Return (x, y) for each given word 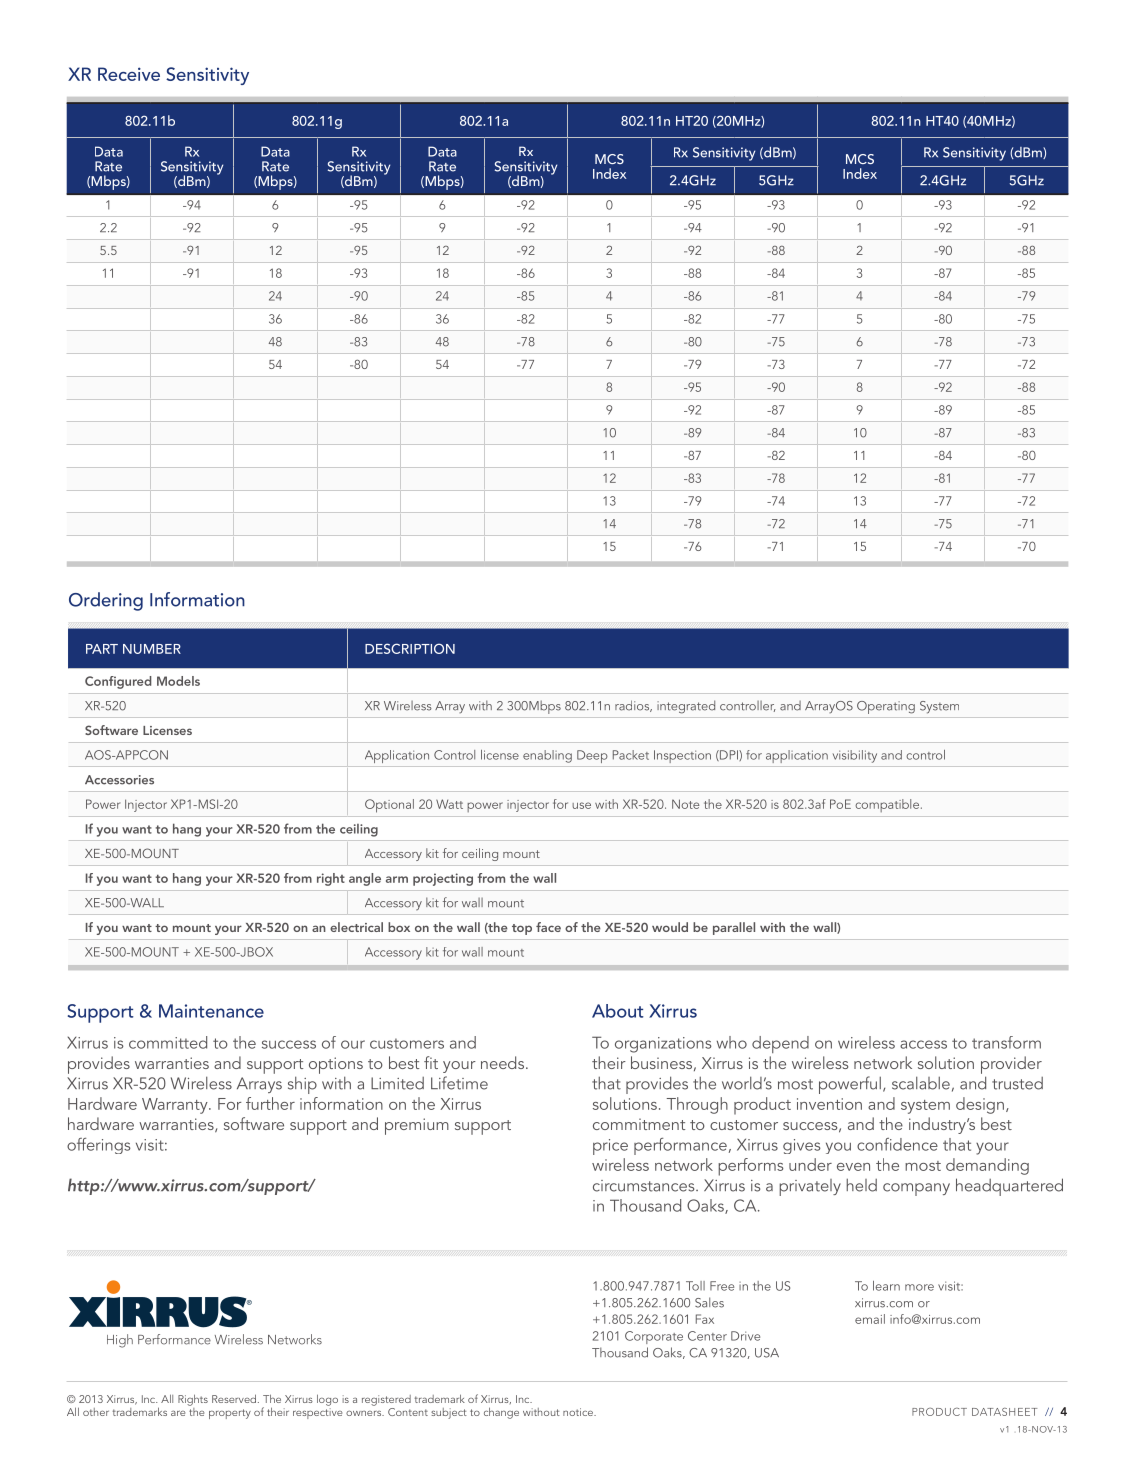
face (548, 927)
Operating (886, 707)
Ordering (106, 601)
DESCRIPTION (410, 648)
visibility (855, 756)
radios (633, 706)
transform (1006, 1042)
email (870, 1319)
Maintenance (211, 1011)
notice (579, 1412)
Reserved (235, 1398)
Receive (129, 74)
